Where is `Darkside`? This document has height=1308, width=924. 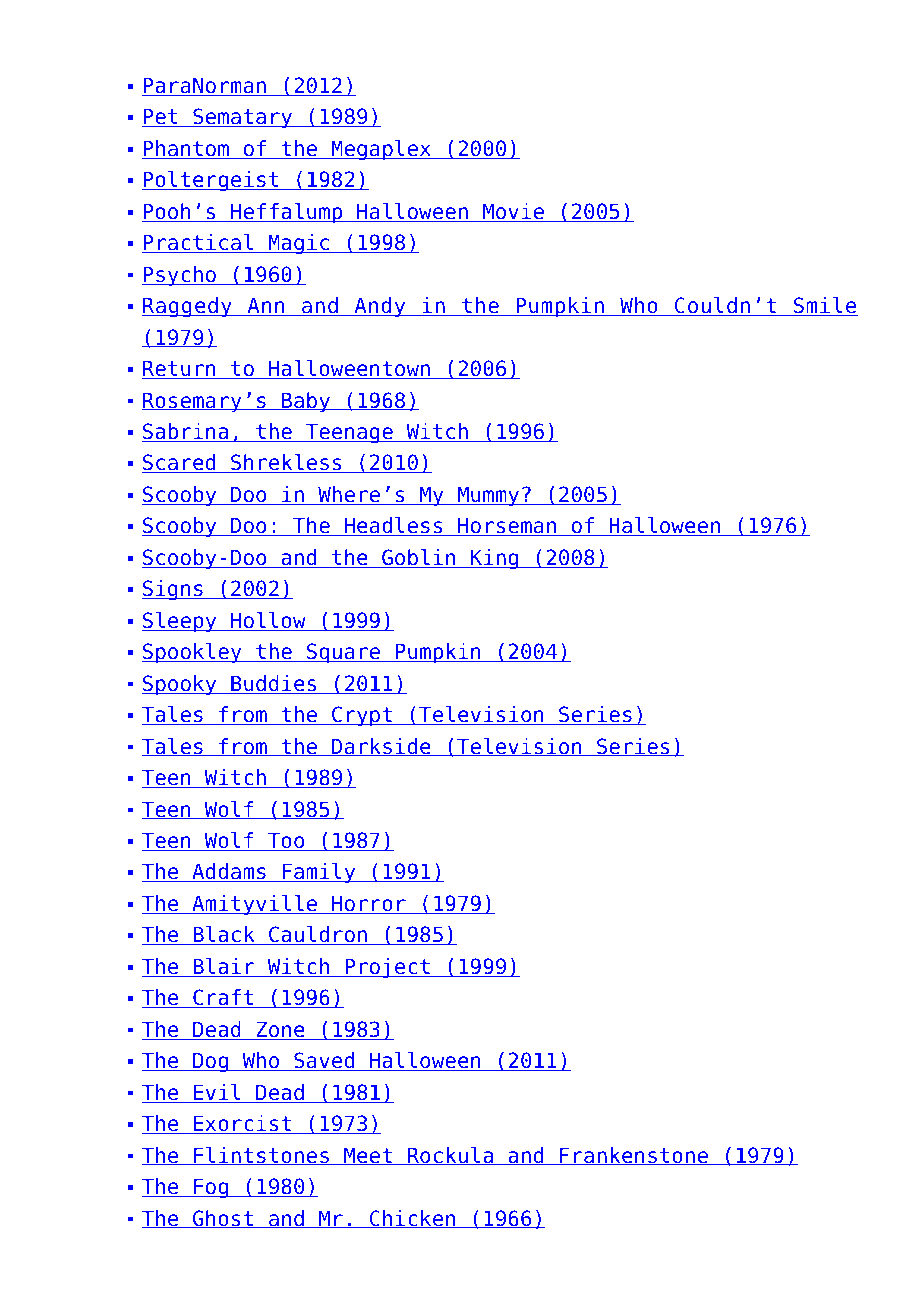 Darkside is located at coordinates (381, 747).
